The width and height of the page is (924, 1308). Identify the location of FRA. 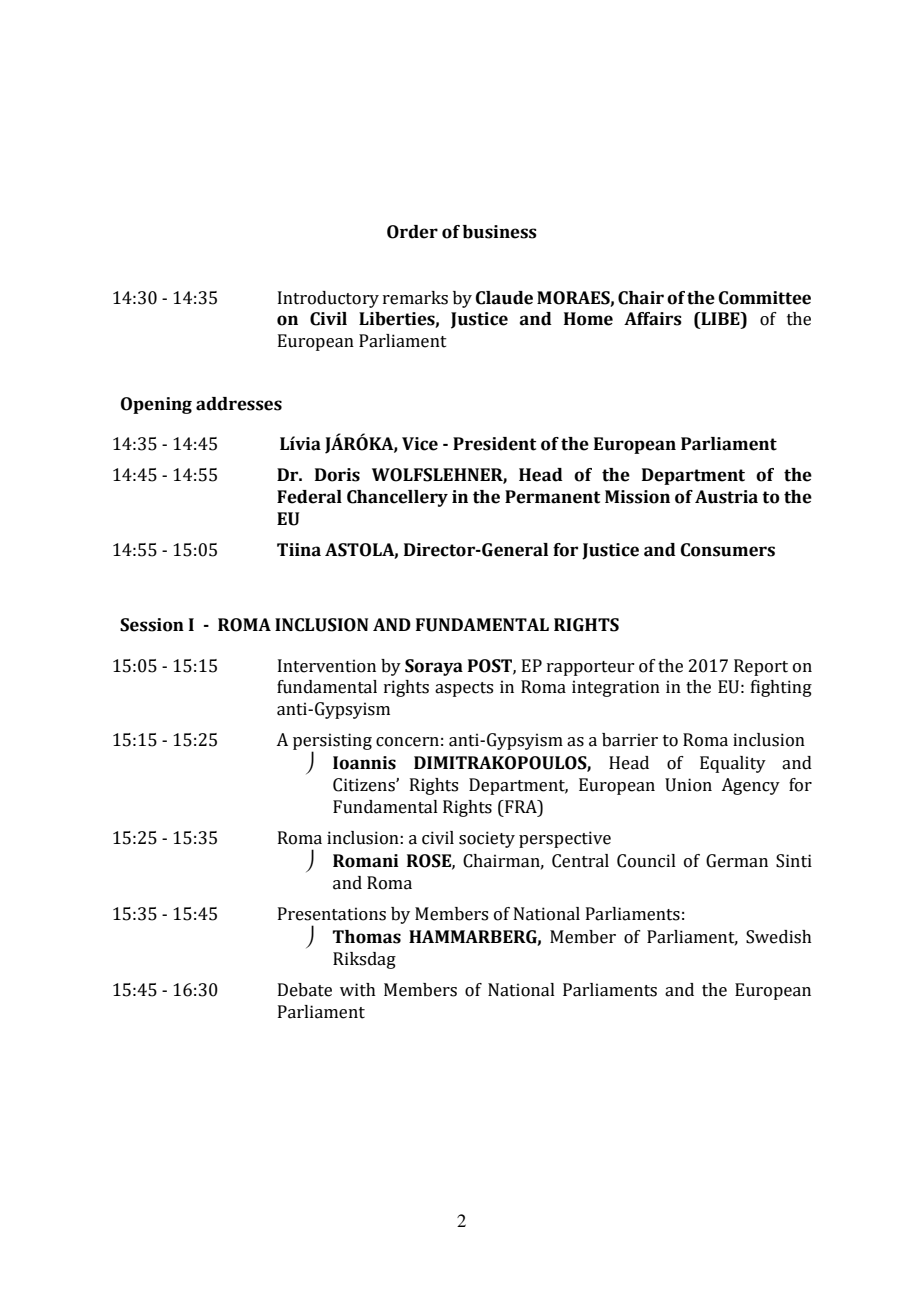
(521, 806).
